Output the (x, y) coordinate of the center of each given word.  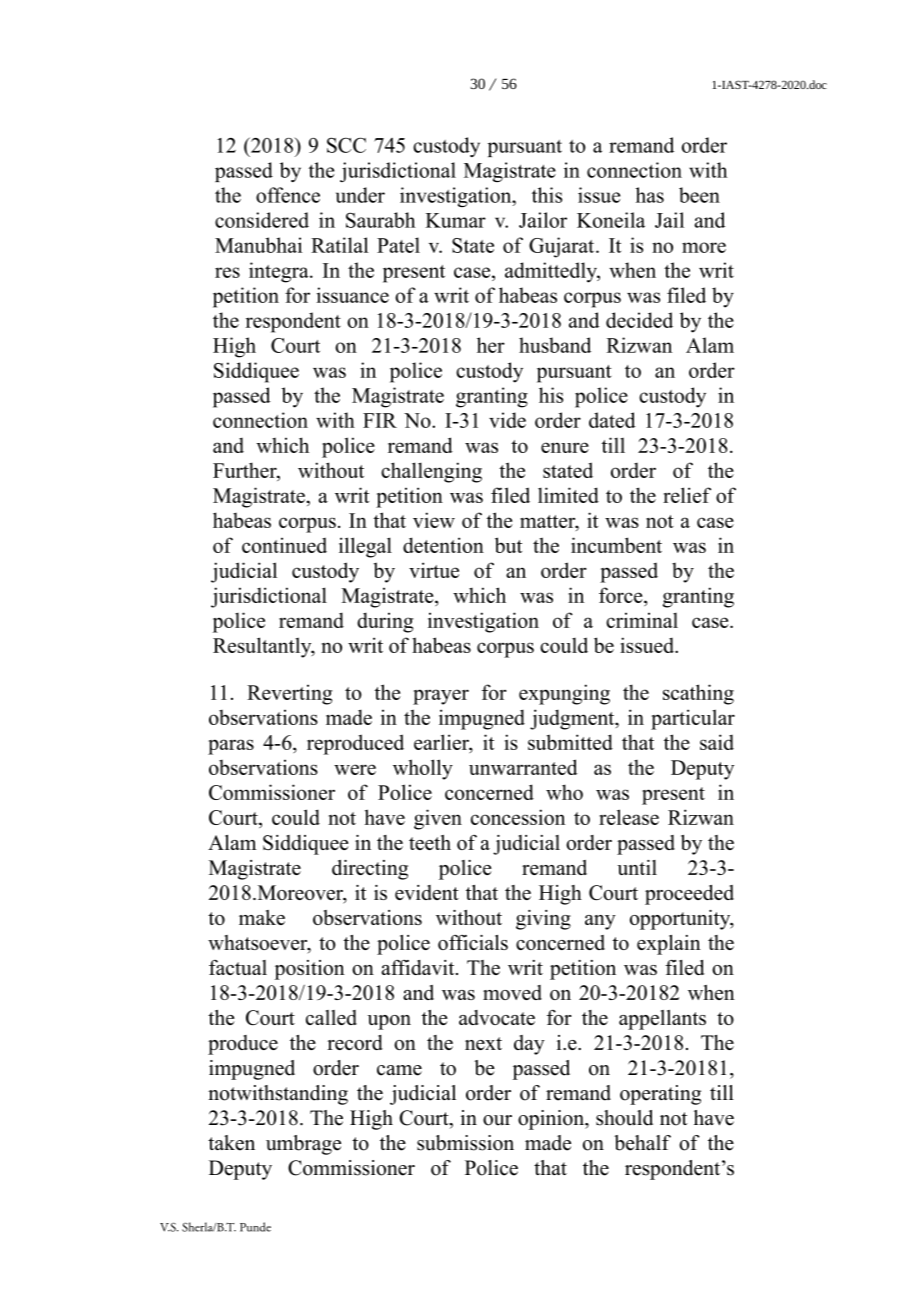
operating (660, 1095)
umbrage (303, 1145)
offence (288, 195)
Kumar (455, 220)
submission (465, 1143)
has (650, 195)
